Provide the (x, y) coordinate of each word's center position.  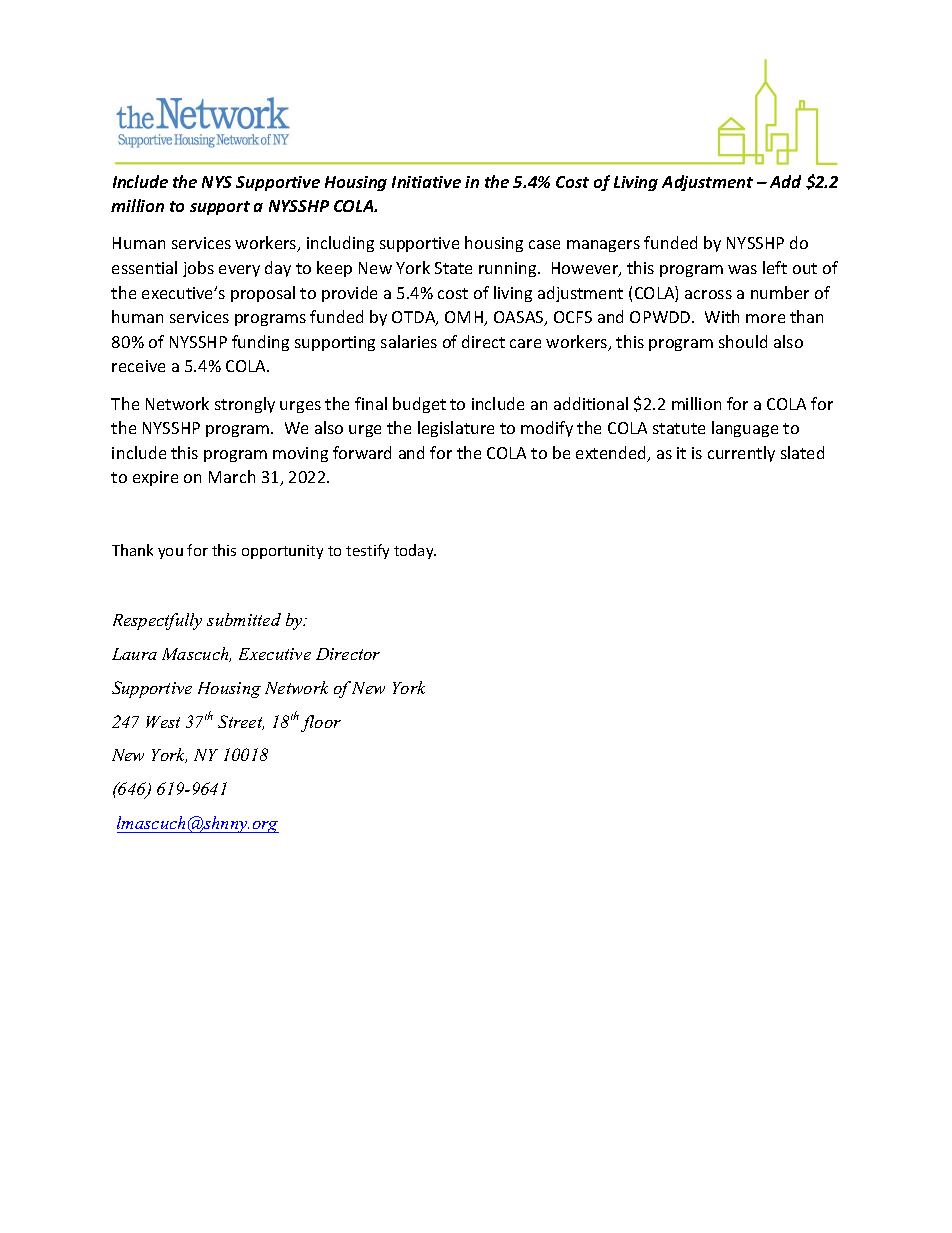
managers (603, 246)
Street (241, 722)
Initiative (426, 182)
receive (138, 366)
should (743, 341)
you (170, 553)
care (525, 343)
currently (741, 454)
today (415, 551)
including (340, 244)
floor (321, 723)
